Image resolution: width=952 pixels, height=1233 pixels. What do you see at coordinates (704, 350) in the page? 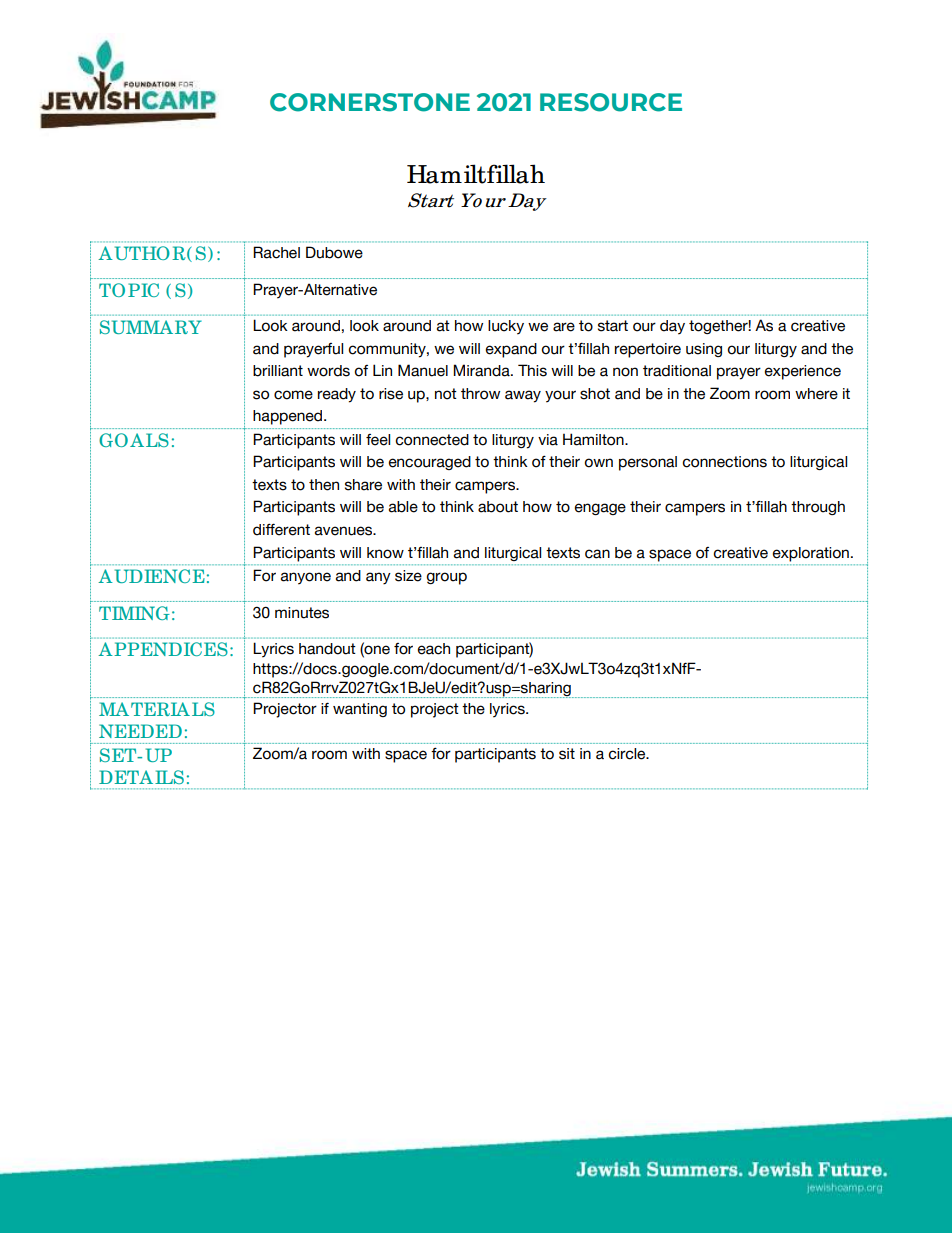
I see `using` at bounding box center [704, 350].
